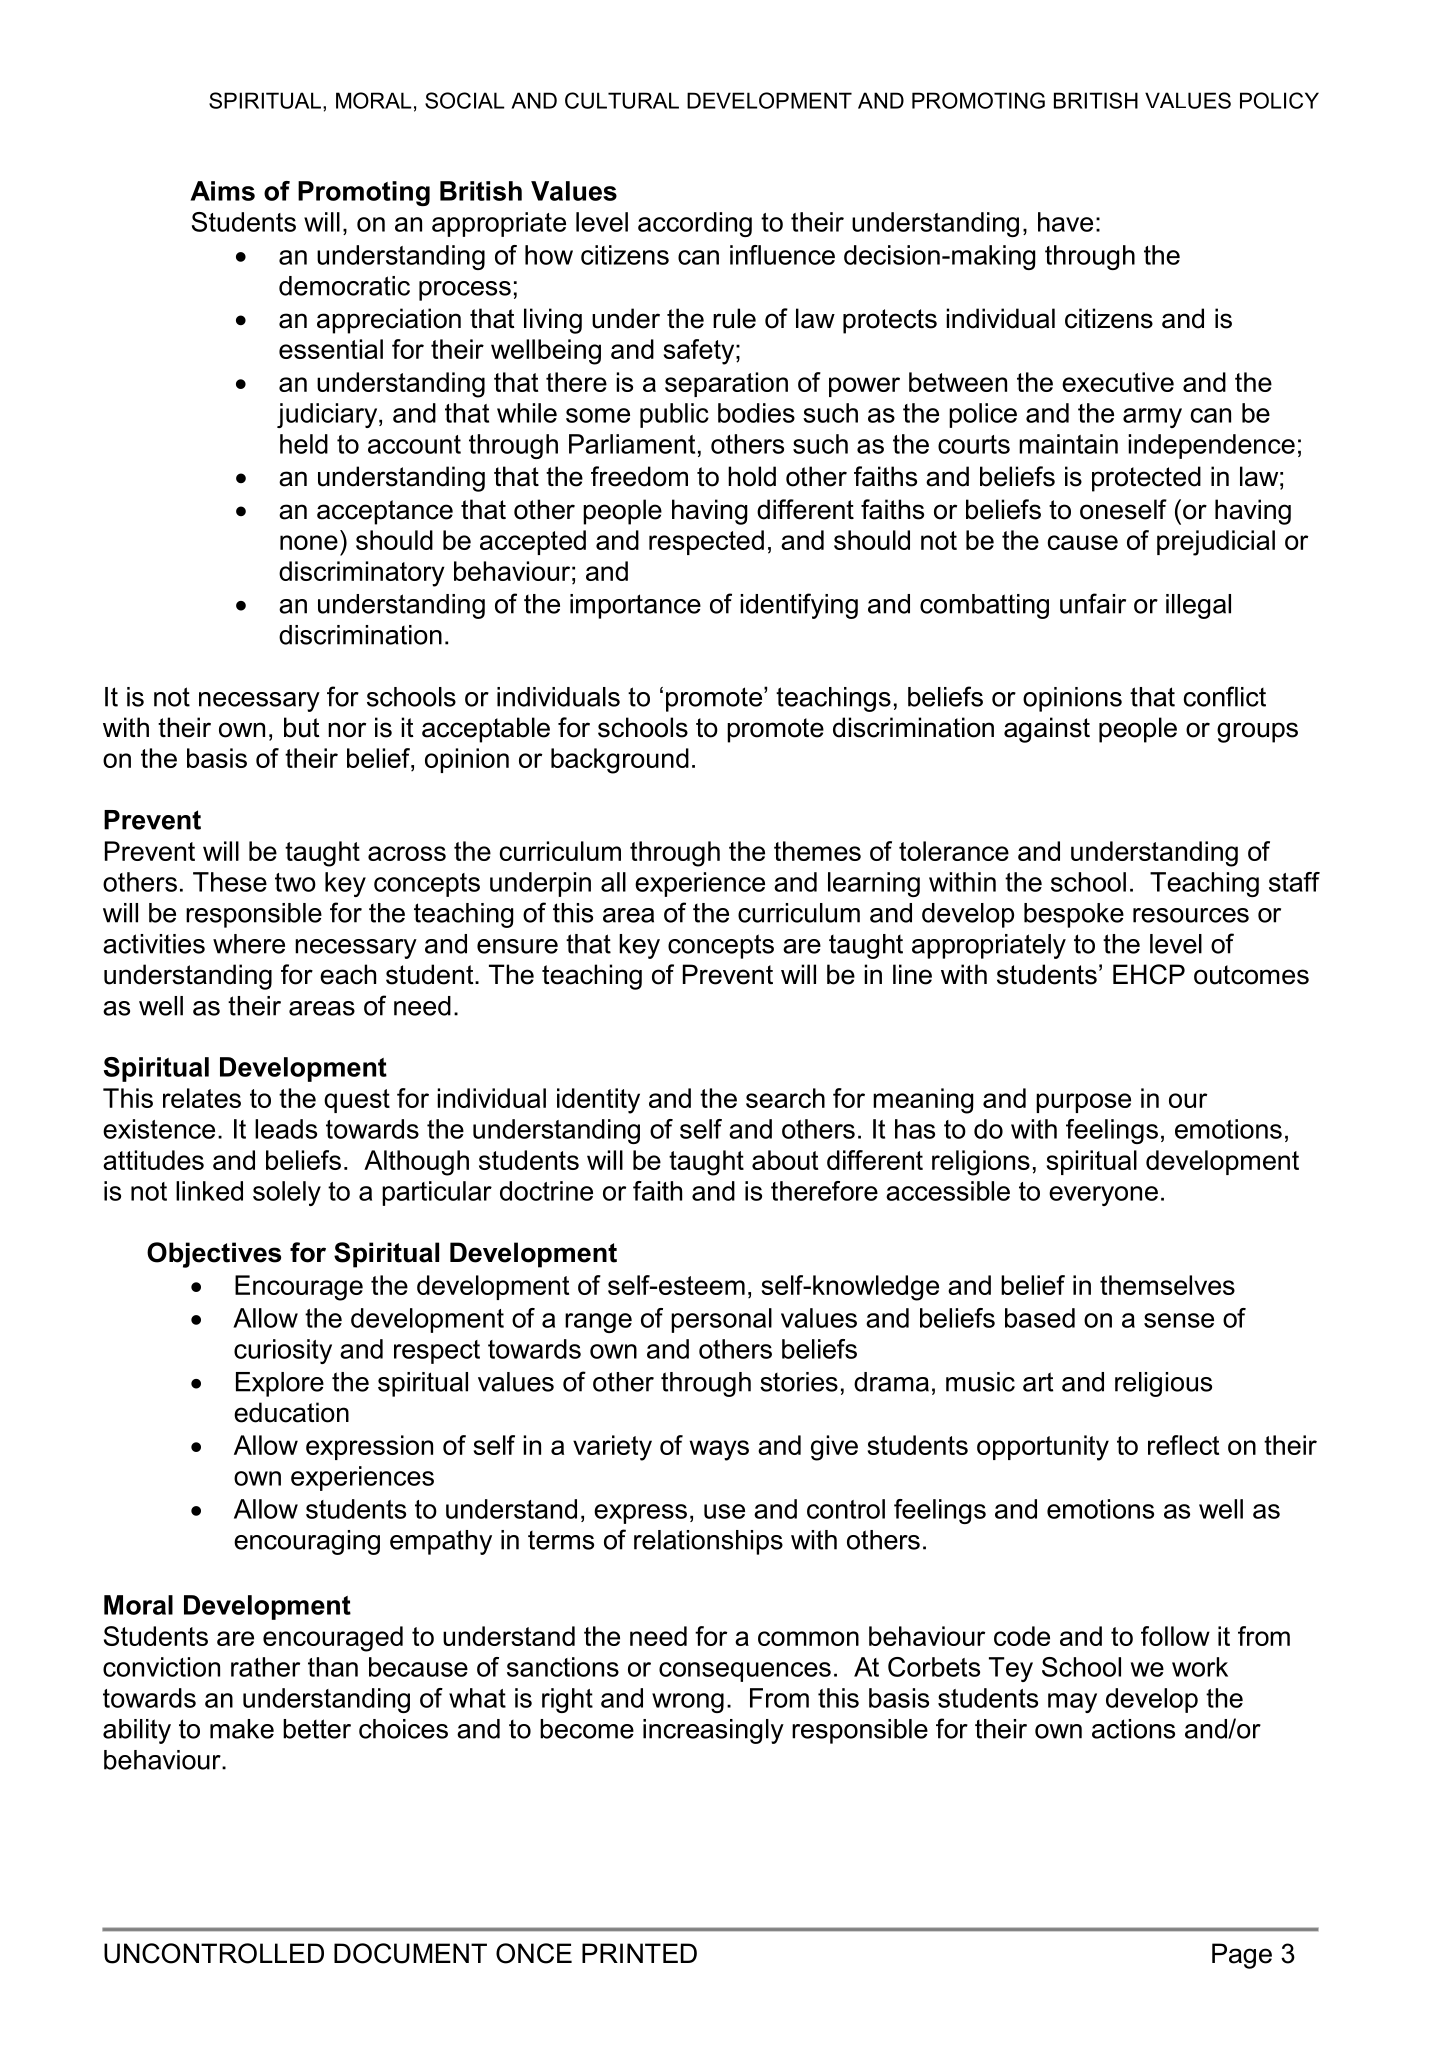  Describe the element at coordinates (222, 191) in the page. I see `Aims` at that location.
